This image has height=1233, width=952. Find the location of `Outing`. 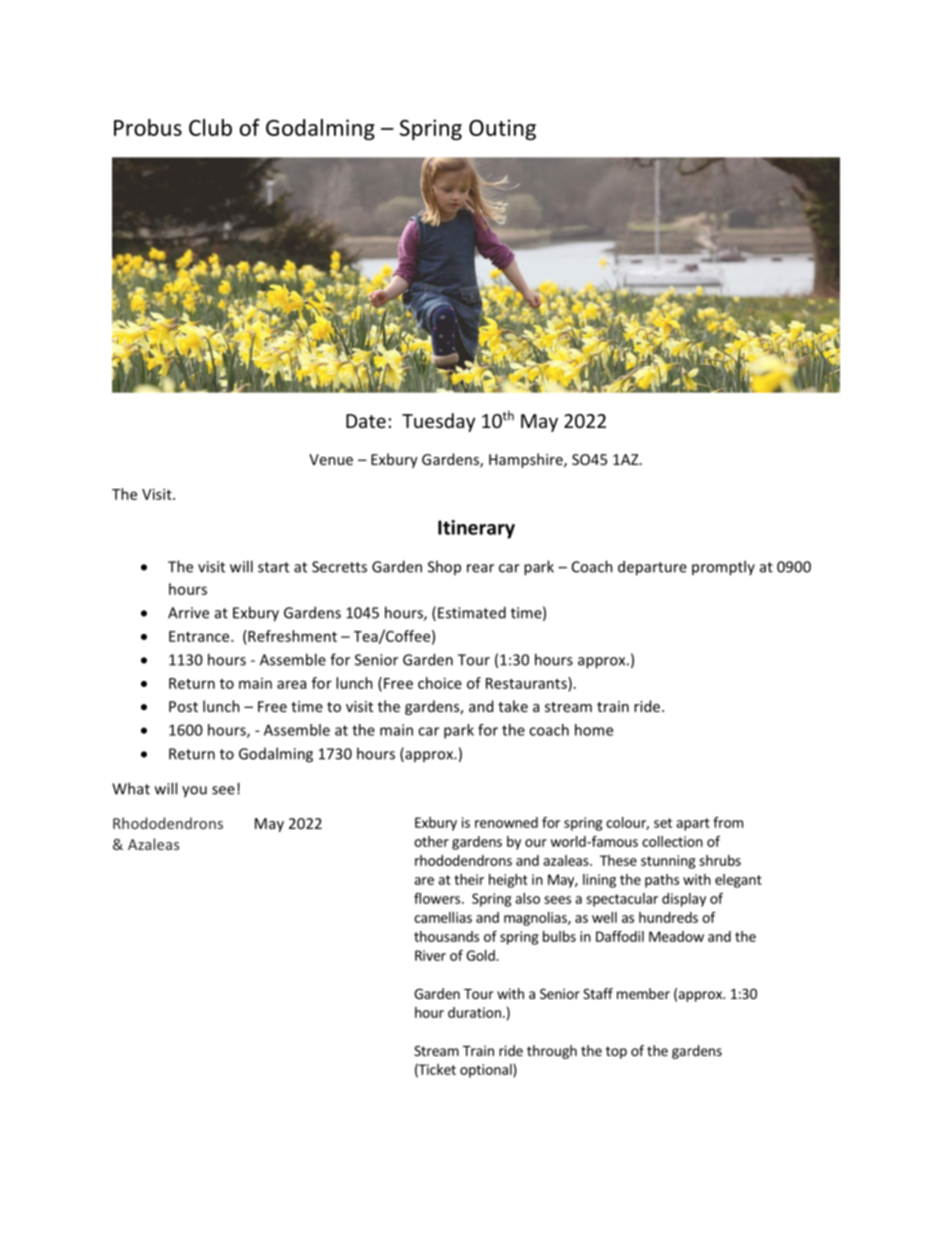

Outing is located at coordinates (502, 129).
